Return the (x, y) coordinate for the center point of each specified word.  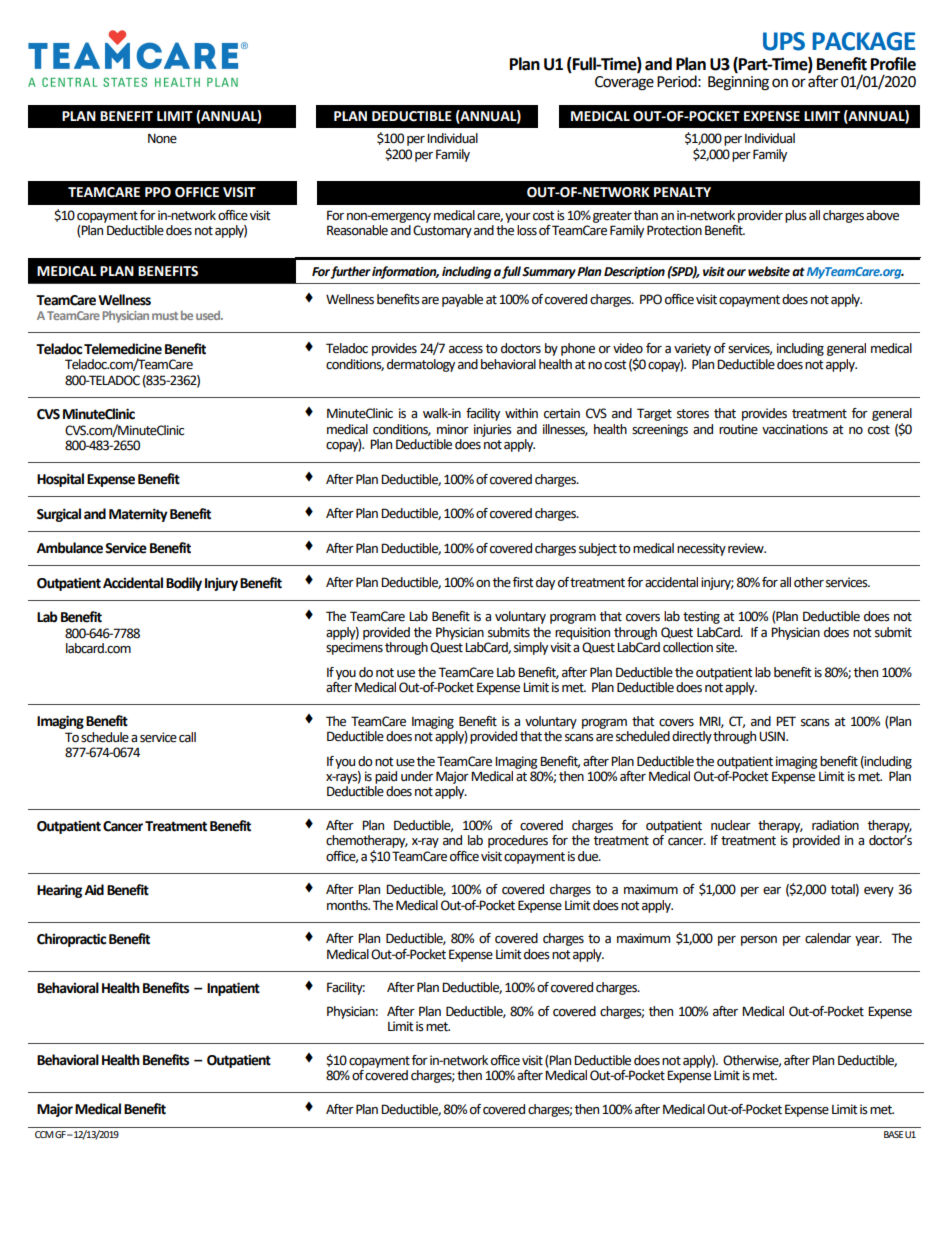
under (417, 776)
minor (453, 429)
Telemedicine (123, 349)
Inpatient (233, 989)
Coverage (624, 83)
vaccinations (795, 429)
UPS (784, 41)
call (187, 737)
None (162, 139)
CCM (44, 1134)
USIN (773, 736)
